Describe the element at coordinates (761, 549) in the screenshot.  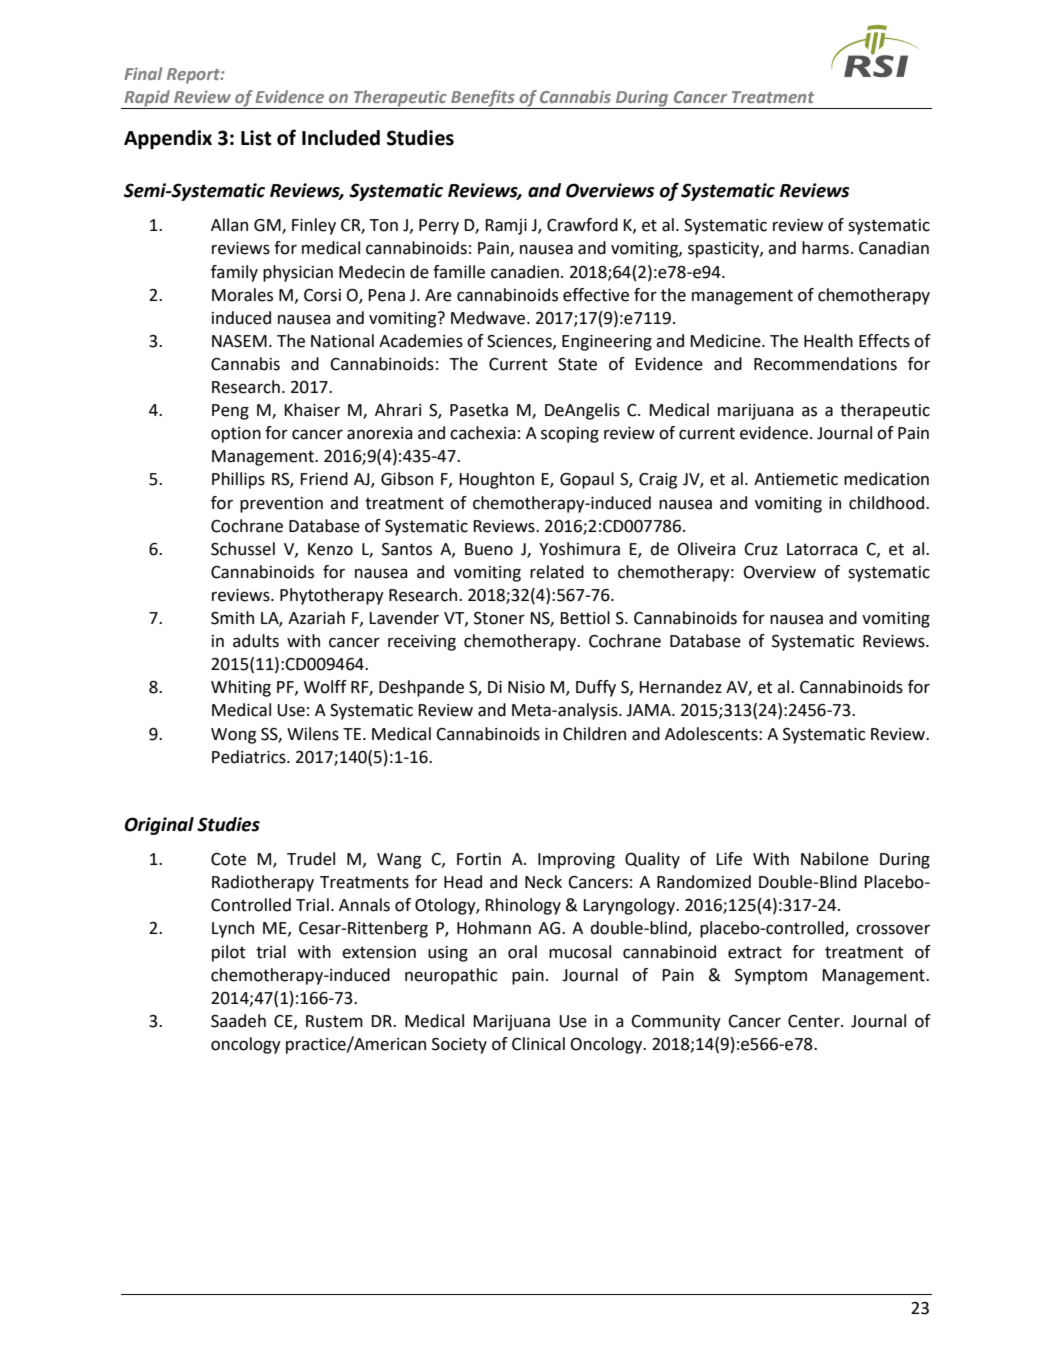
I see `Cruz` at that location.
